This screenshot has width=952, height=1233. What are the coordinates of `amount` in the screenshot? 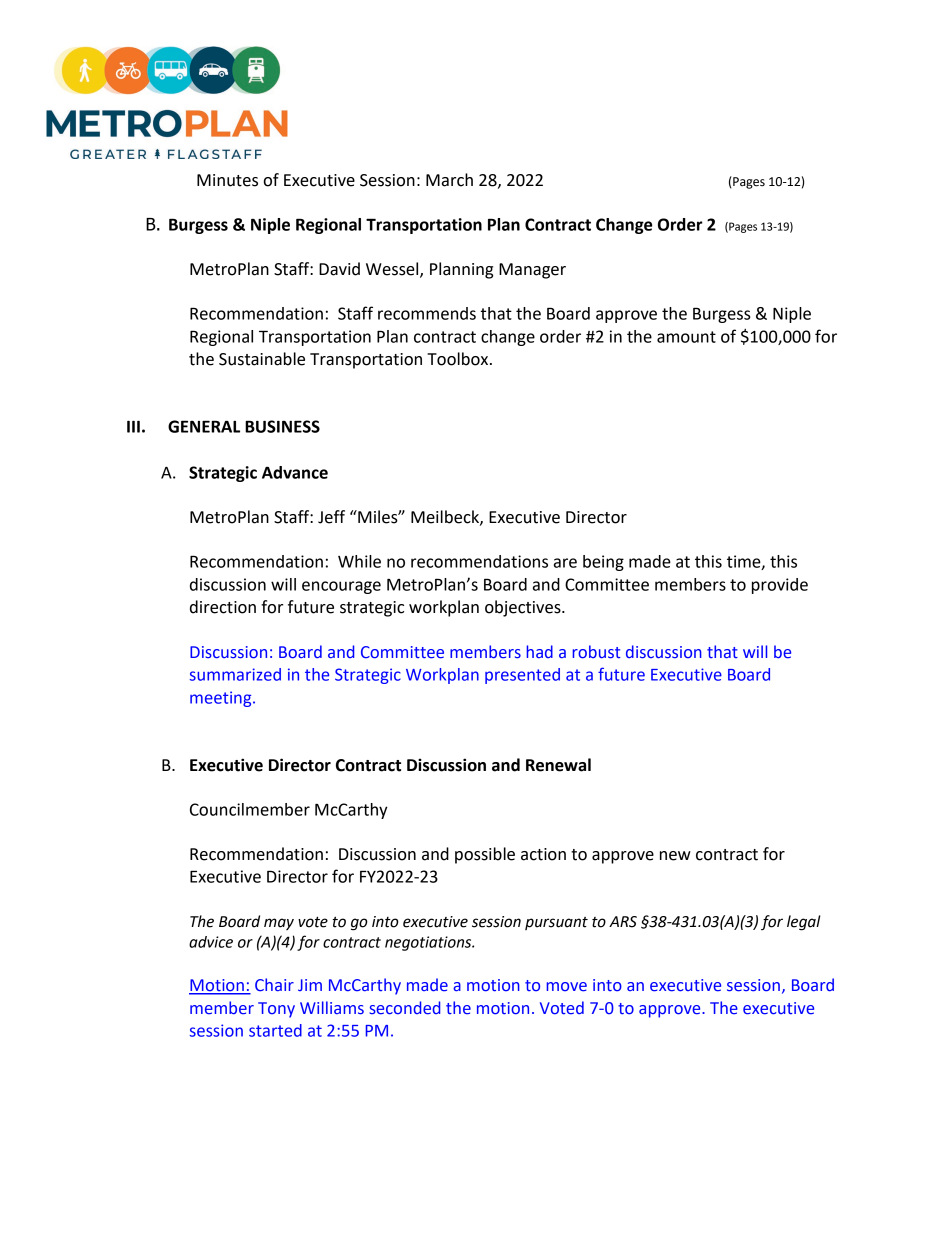 It's located at (686, 337).
